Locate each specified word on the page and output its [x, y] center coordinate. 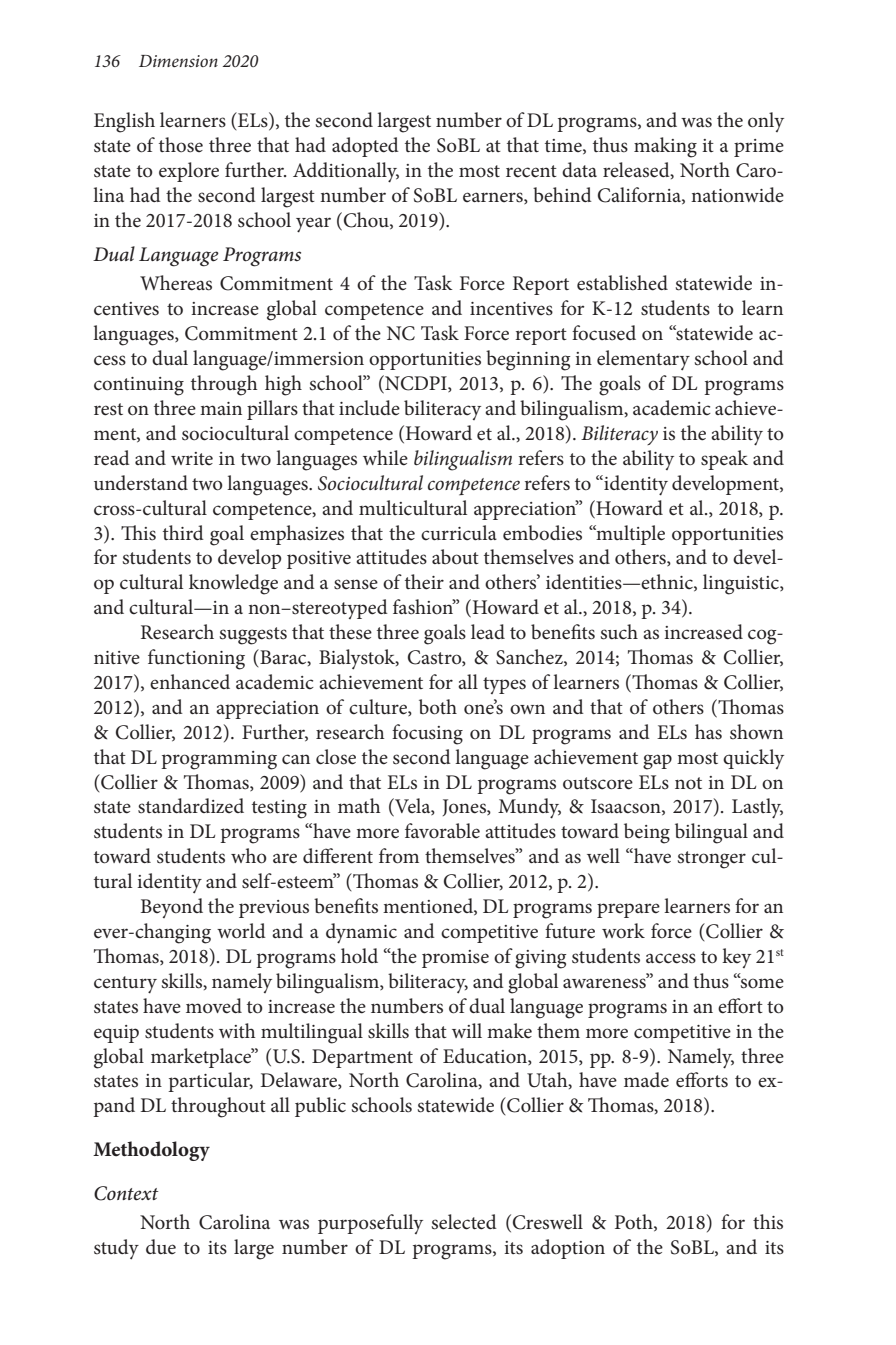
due [161, 1246]
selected [464, 1222]
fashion [424, 607]
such [619, 632]
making [665, 147]
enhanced [190, 682]
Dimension [178, 61]
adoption [568, 1249]
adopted [365, 147]
